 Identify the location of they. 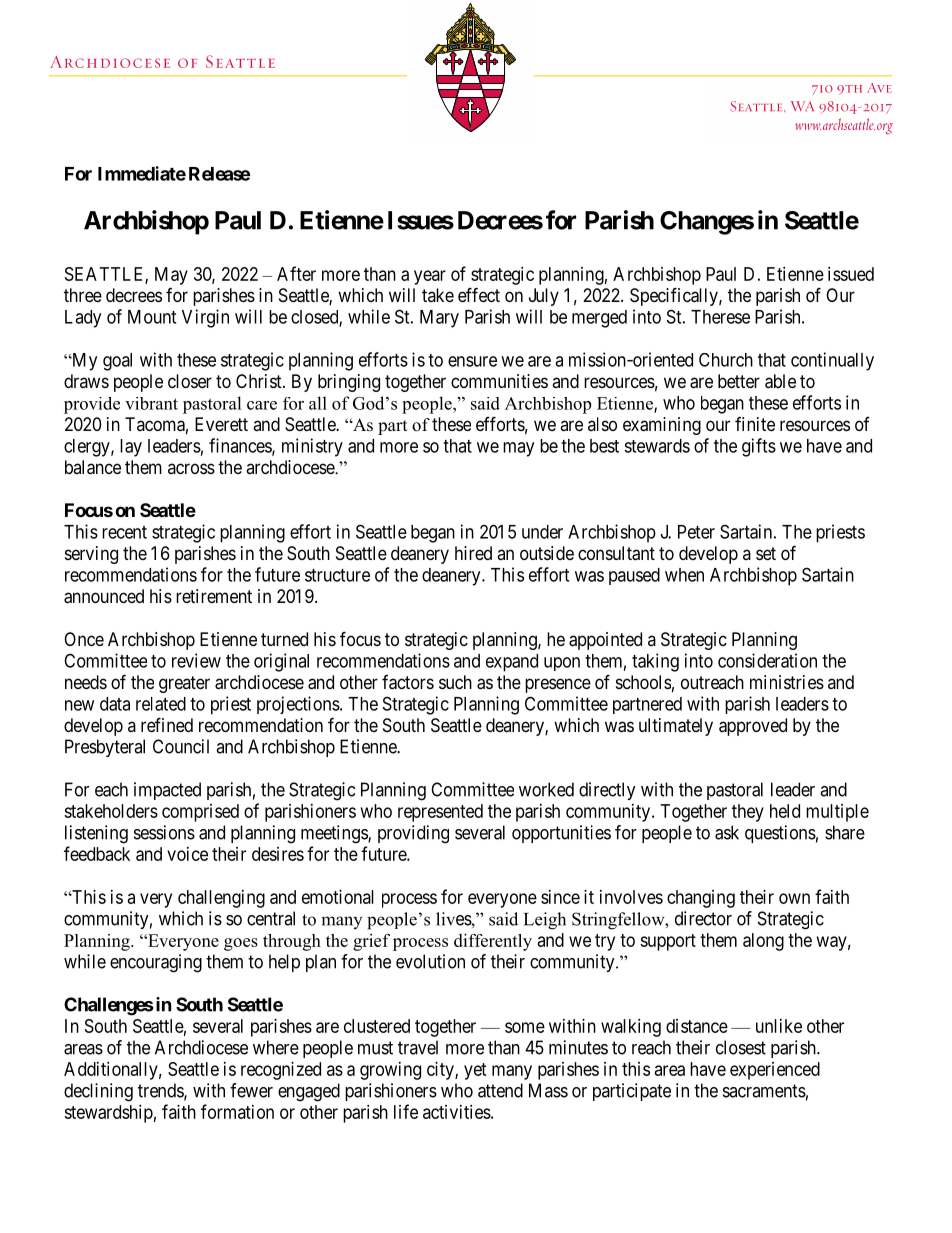
(748, 813).
